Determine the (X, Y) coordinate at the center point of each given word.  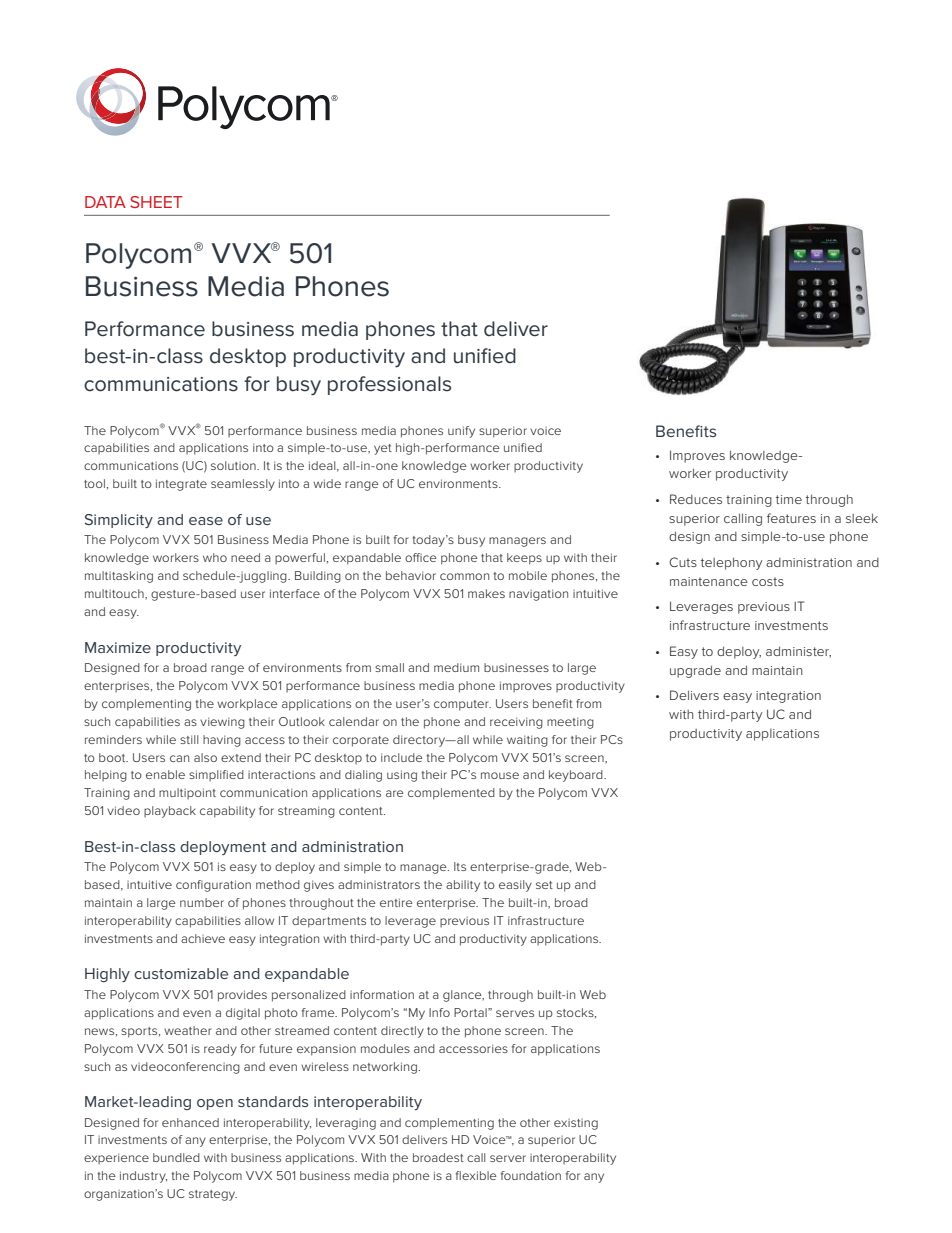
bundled (176, 1157)
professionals (389, 385)
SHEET (156, 202)
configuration (213, 886)
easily (515, 886)
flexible (476, 1175)
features (791, 518)
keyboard (577, 776)
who (215, 557)
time (789, 499)
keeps (524, 559)
